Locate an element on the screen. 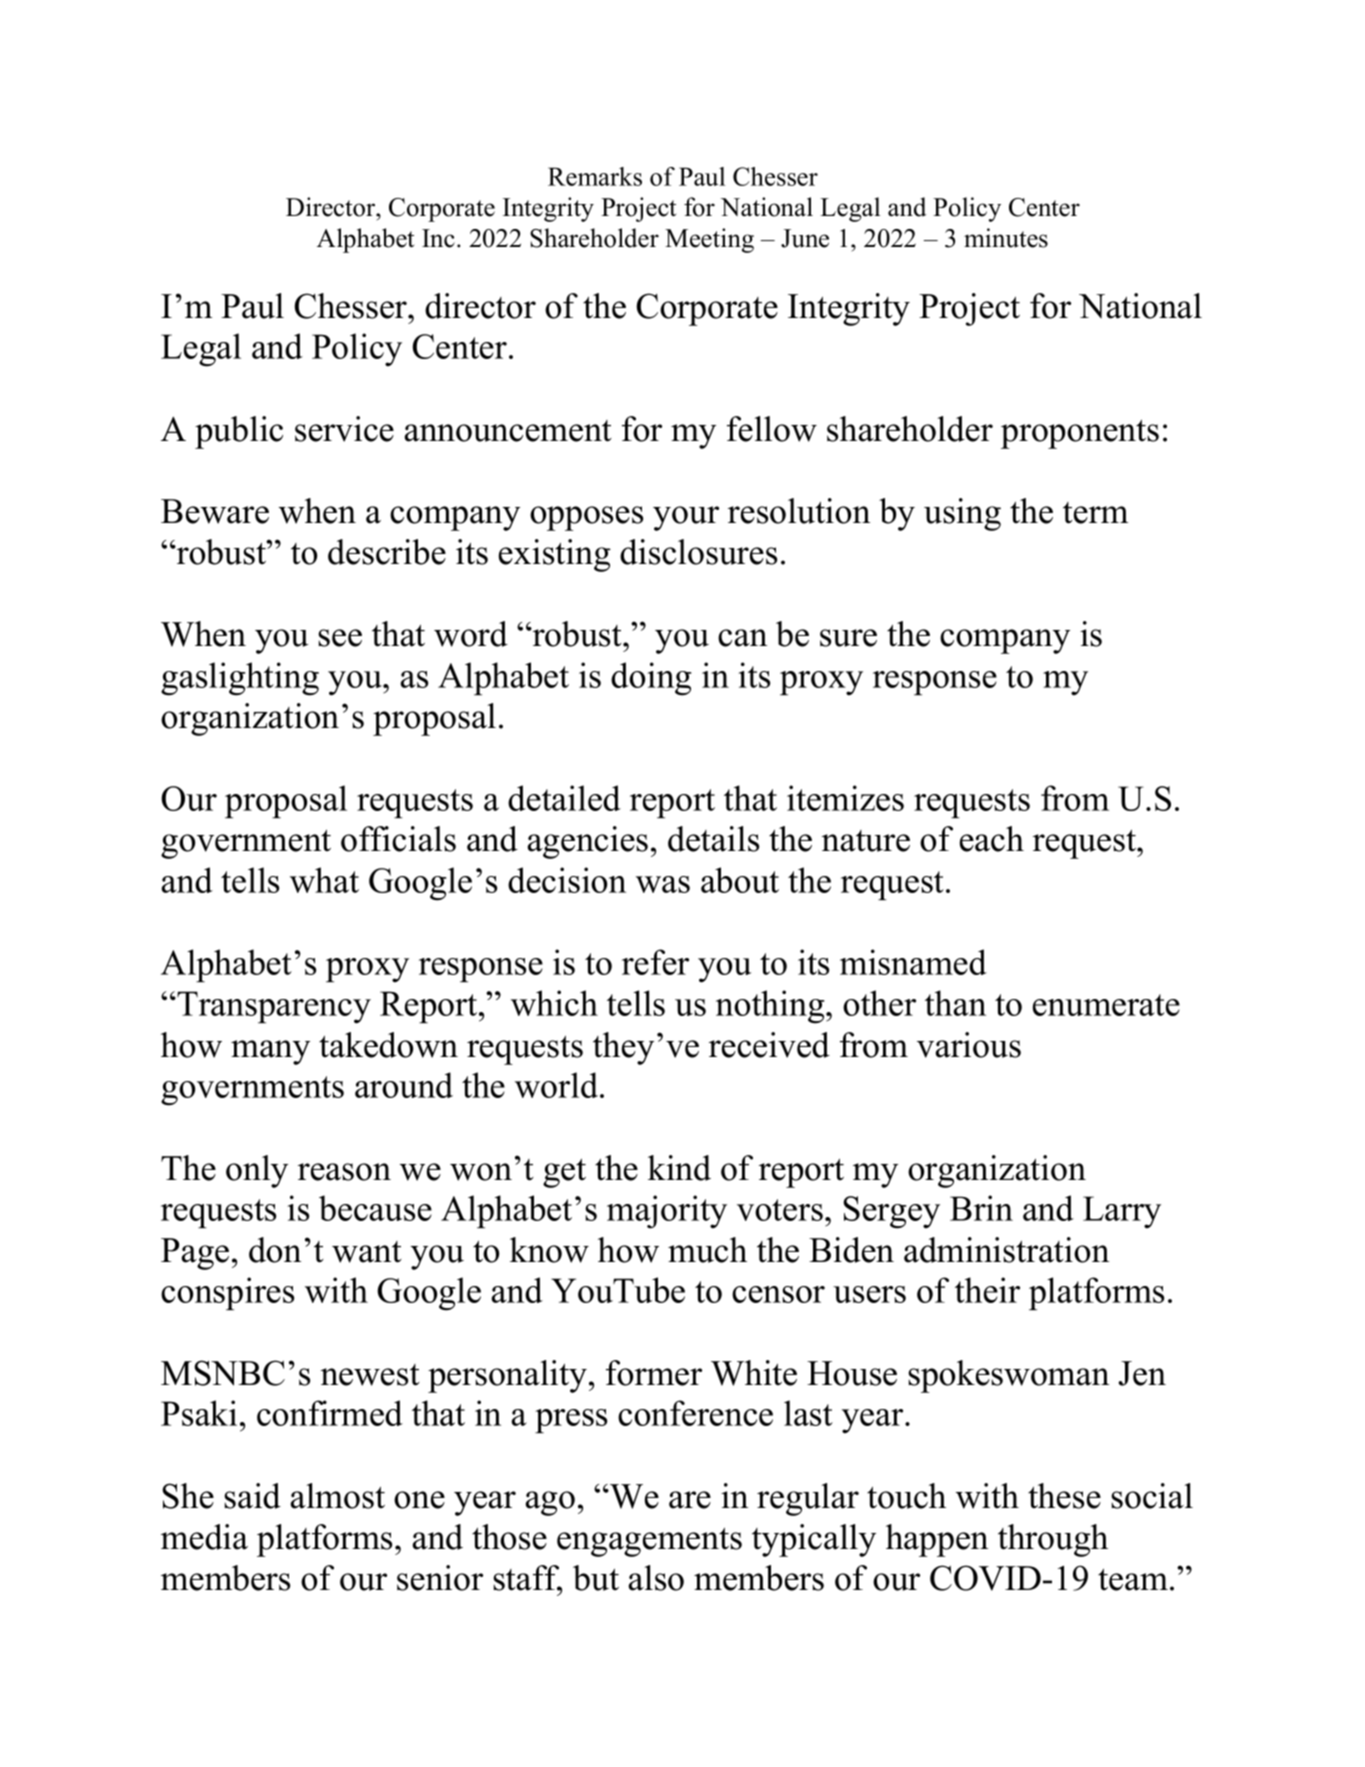 The height and width of the screenshot is (1767, 1365). almost is located at coordinates (337, 1496).
